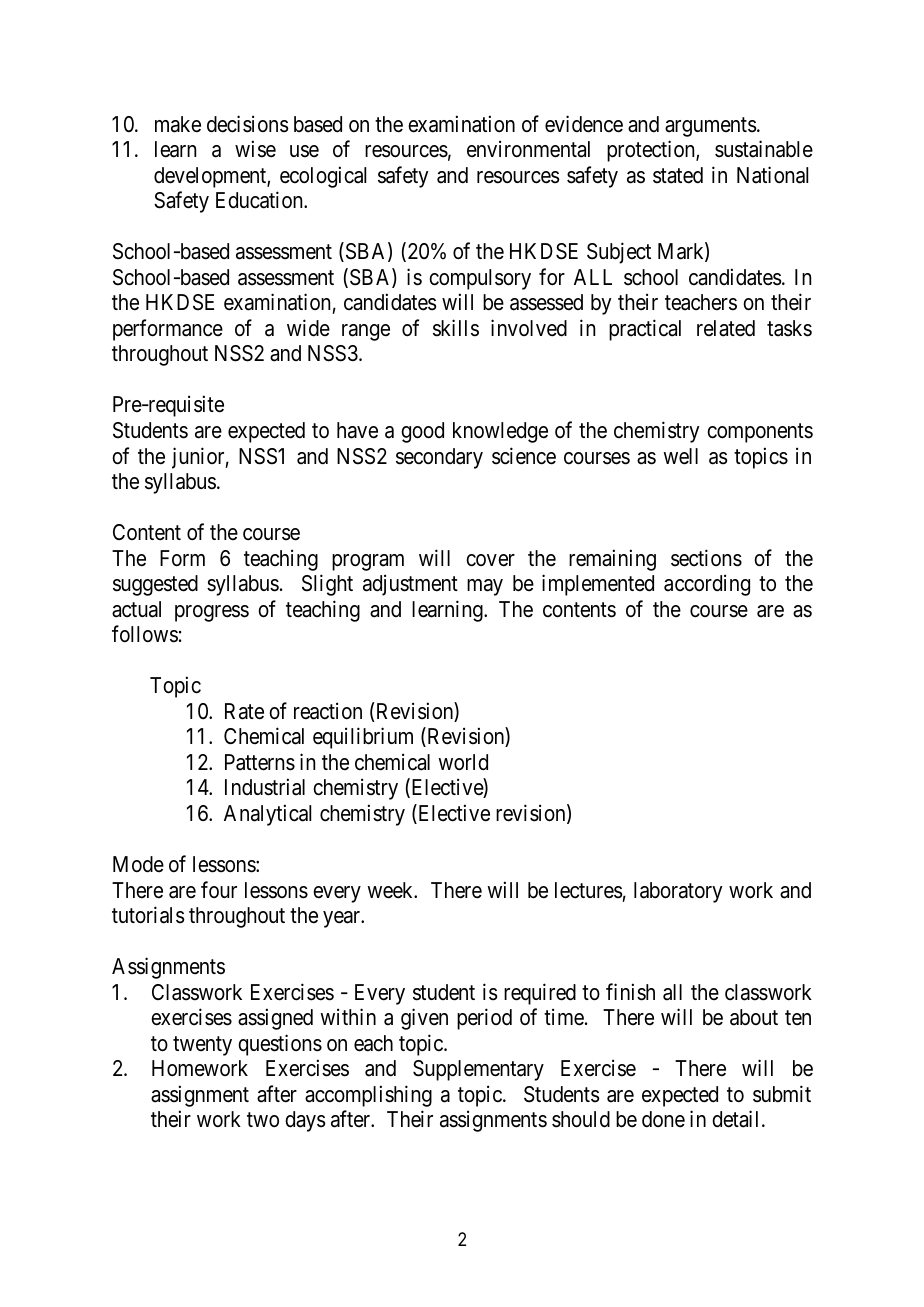 This screenshot has height=1307, width=924. What do you see at coordinates (463, 762) in the screenshot?
I see `world` at bounding box center [463, 762].
